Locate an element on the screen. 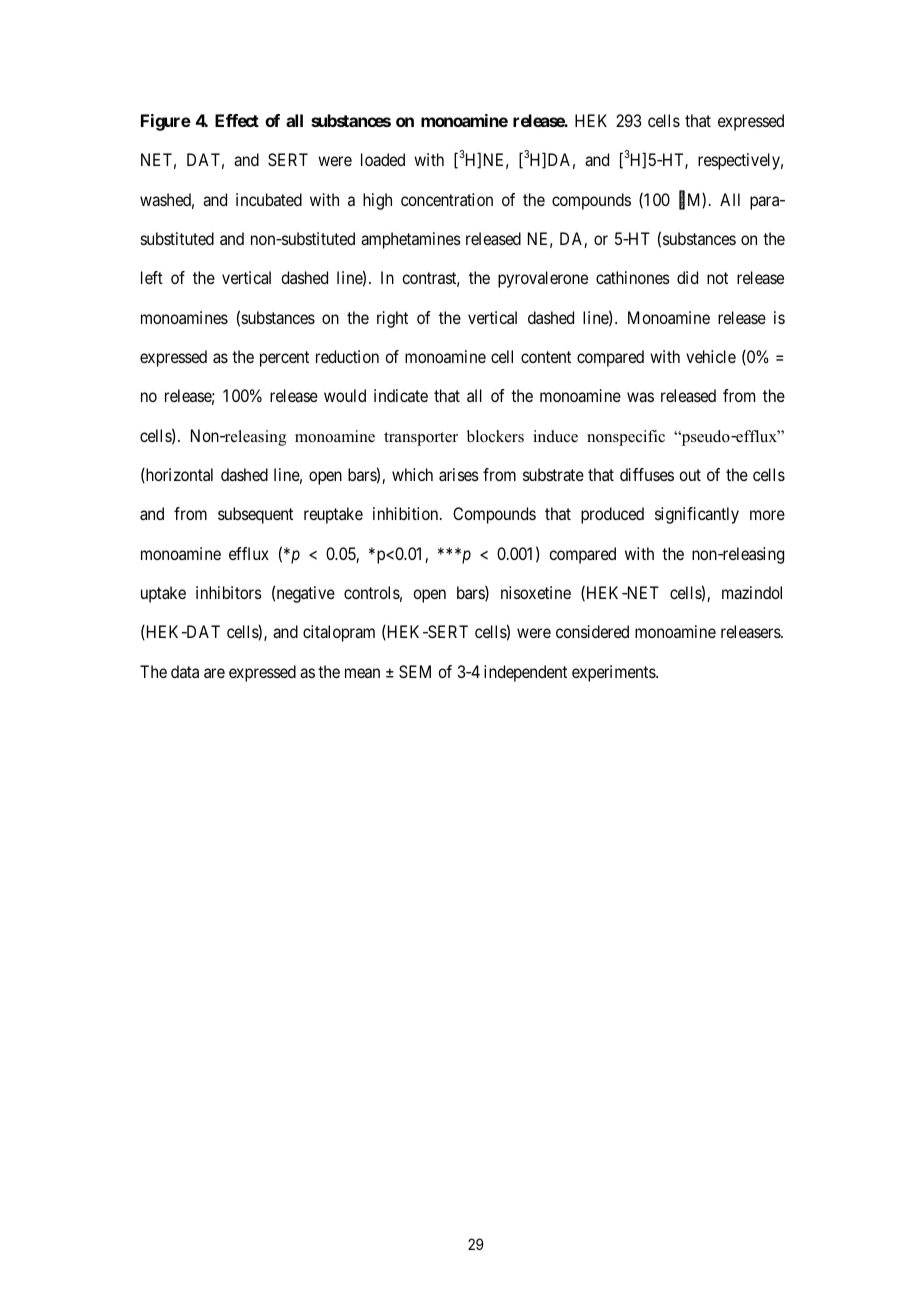 The height and width of the screenshot is (1309, 924). SEM is located at coordinates (415, 671).
